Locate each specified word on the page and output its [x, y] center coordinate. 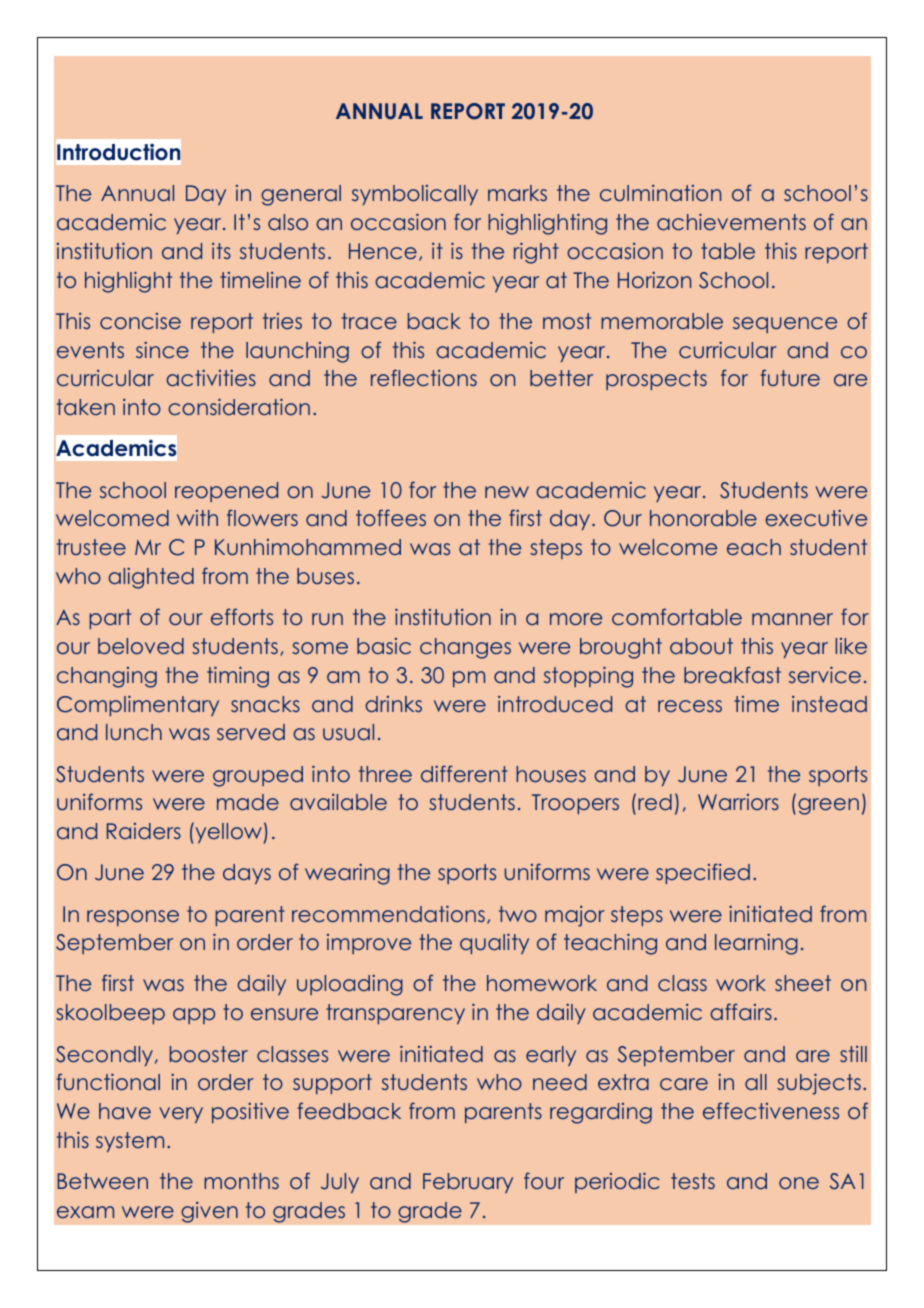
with [197, 518]
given [209, 1212]
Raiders [144, 831]
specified [703, 873]
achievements [731, 221]
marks [517, 193]
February [468, 1183]
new [507, 492]
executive [816, 517]
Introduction [119, 152]
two [518, 914]
